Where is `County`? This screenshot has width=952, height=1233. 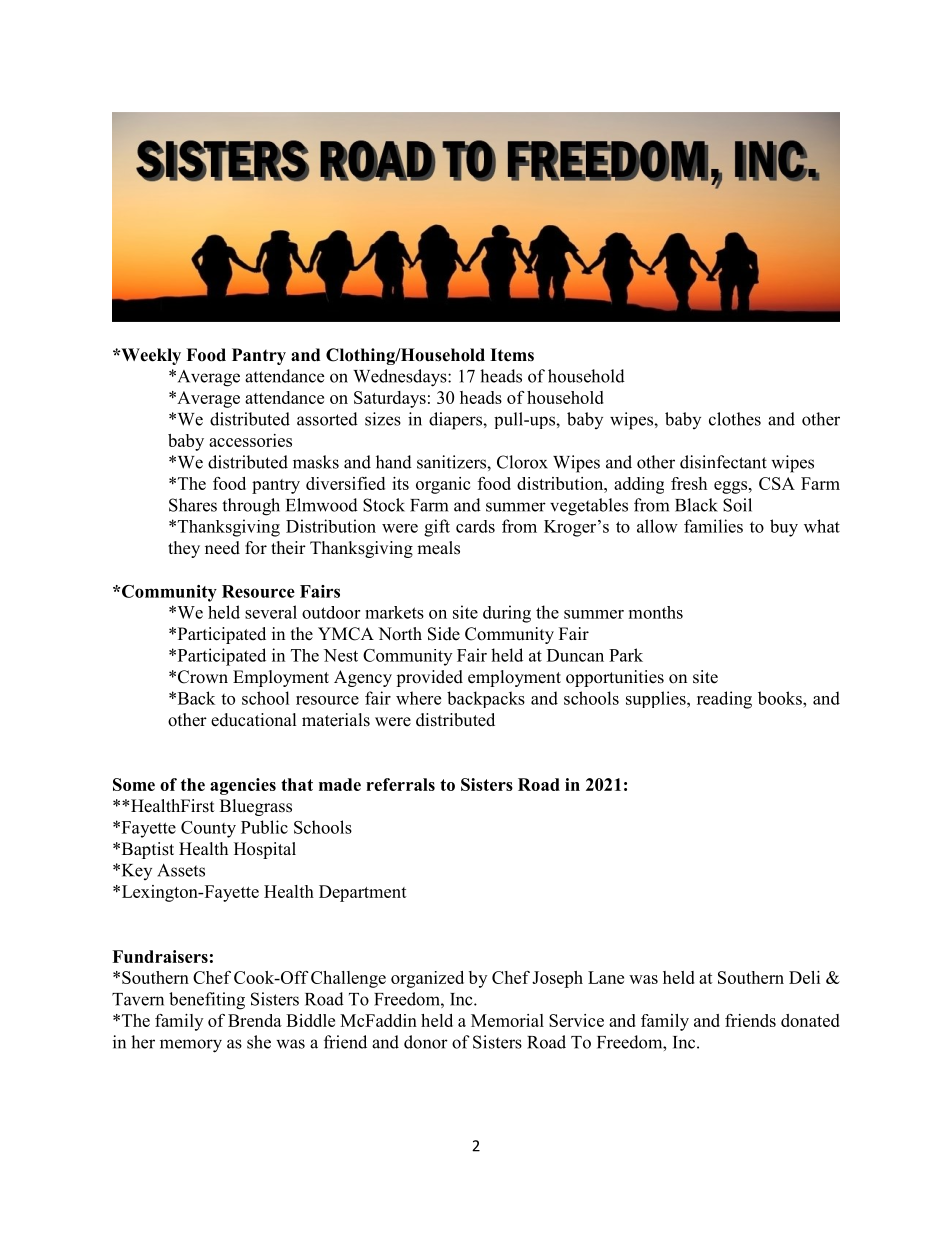 County is located at coordinates (208, 829).
